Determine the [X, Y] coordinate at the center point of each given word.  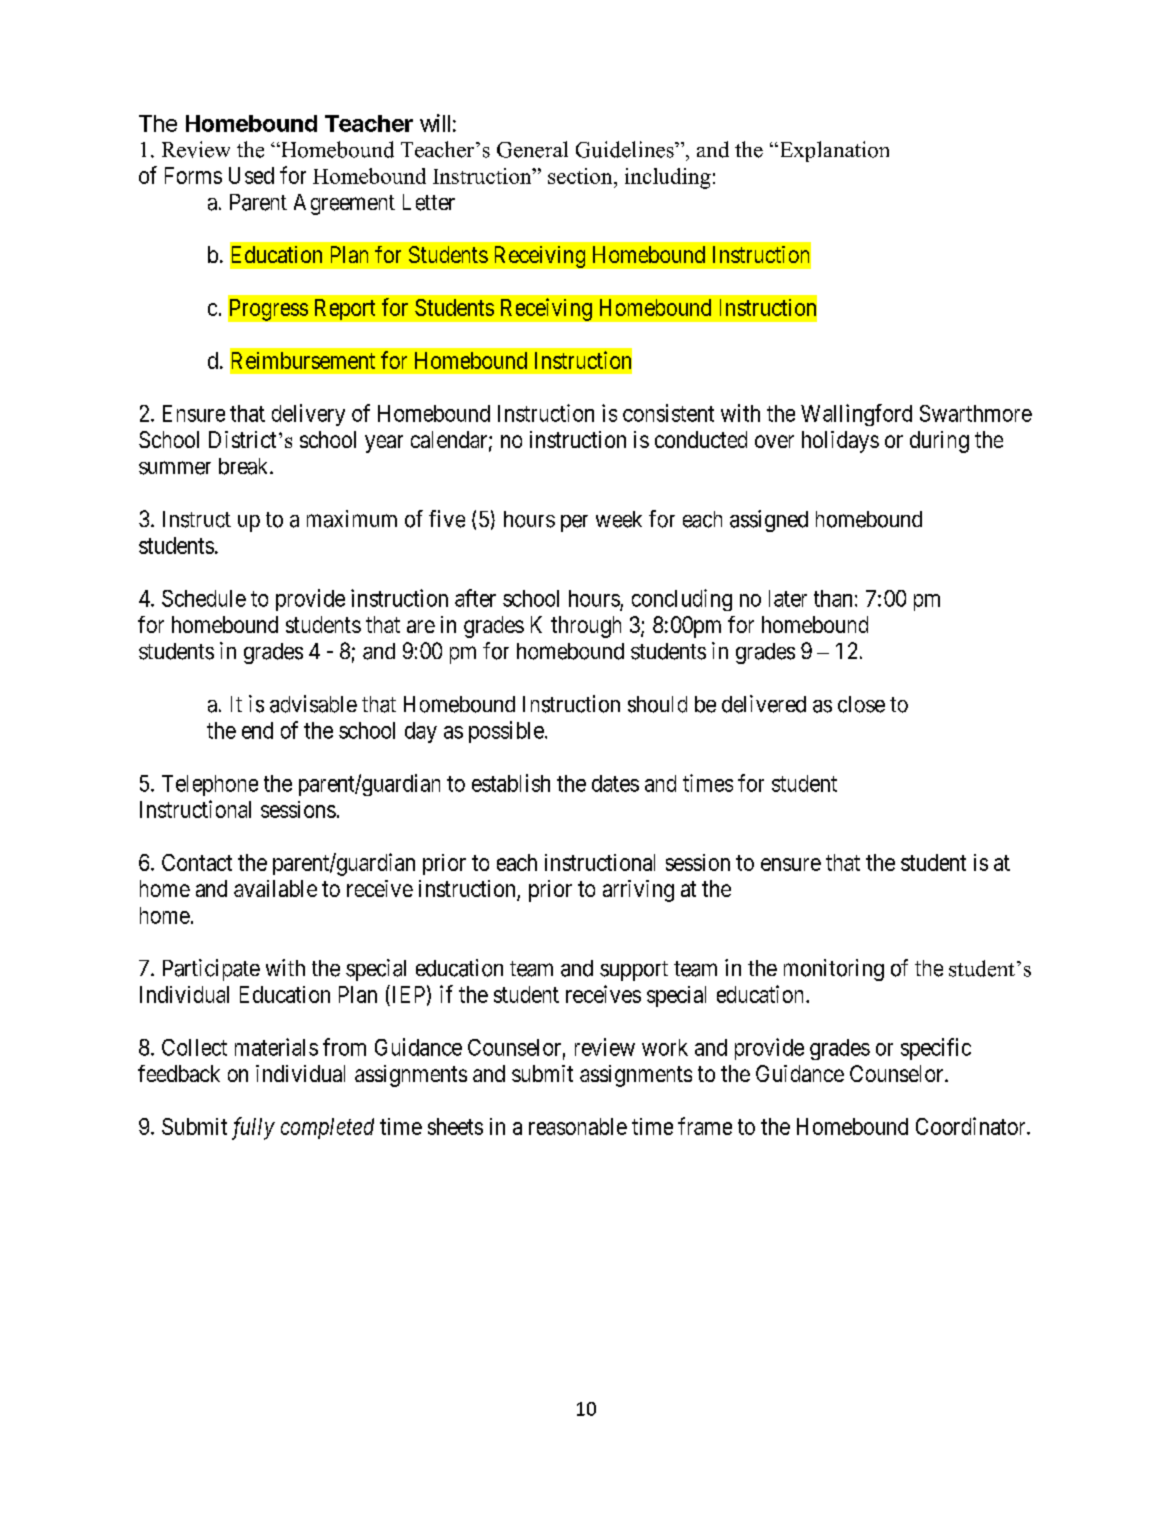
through [586, 627]
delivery [308, 415]
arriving [638, 891]
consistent [668, 413]
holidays [840, 442]
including [668, 178]
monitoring [834, 970]
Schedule [204, 598]
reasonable [578, 1126]
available [275, 888]
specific [936, 1049]
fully [253, 1128]
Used [251, 175]
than [833, 598]
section [581, 176]
